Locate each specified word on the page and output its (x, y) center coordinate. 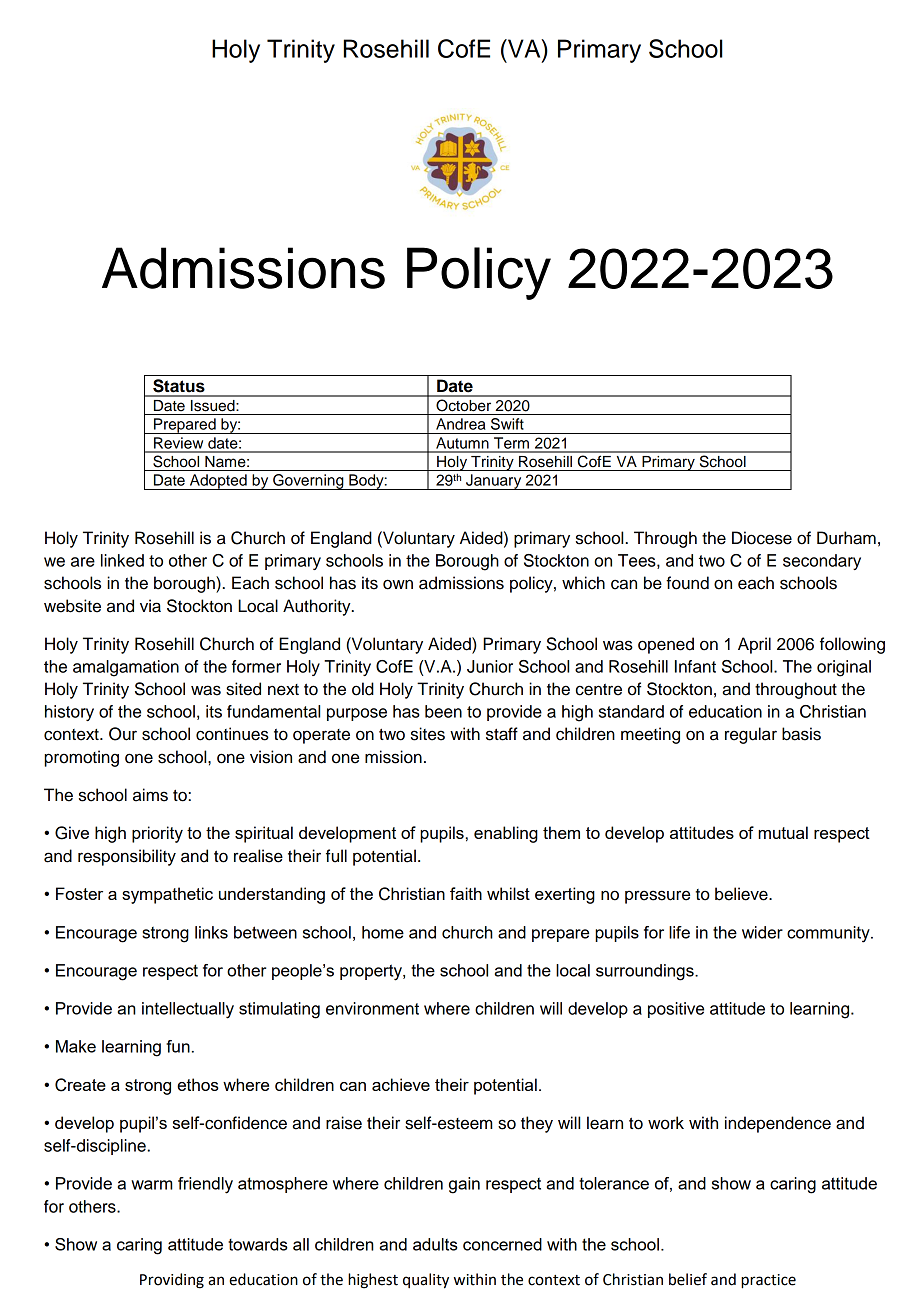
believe (742, 894)
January (494, 482)
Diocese (762, 538)
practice (768, 1281)
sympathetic (167, 895)
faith (466, 893)
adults (435, 1244)
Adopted (218, 482)
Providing (172, 1281)
